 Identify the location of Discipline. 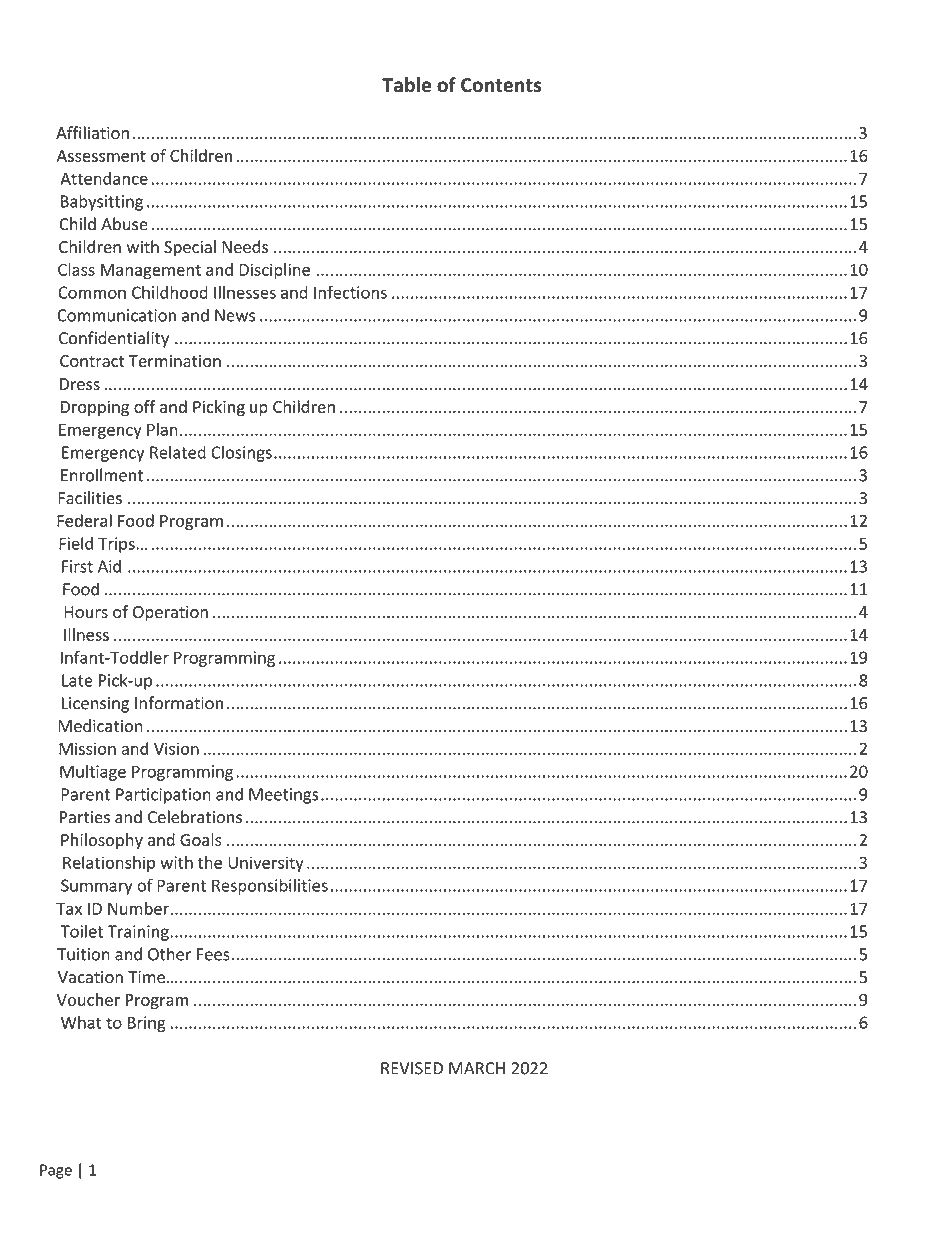
(274, 271).
